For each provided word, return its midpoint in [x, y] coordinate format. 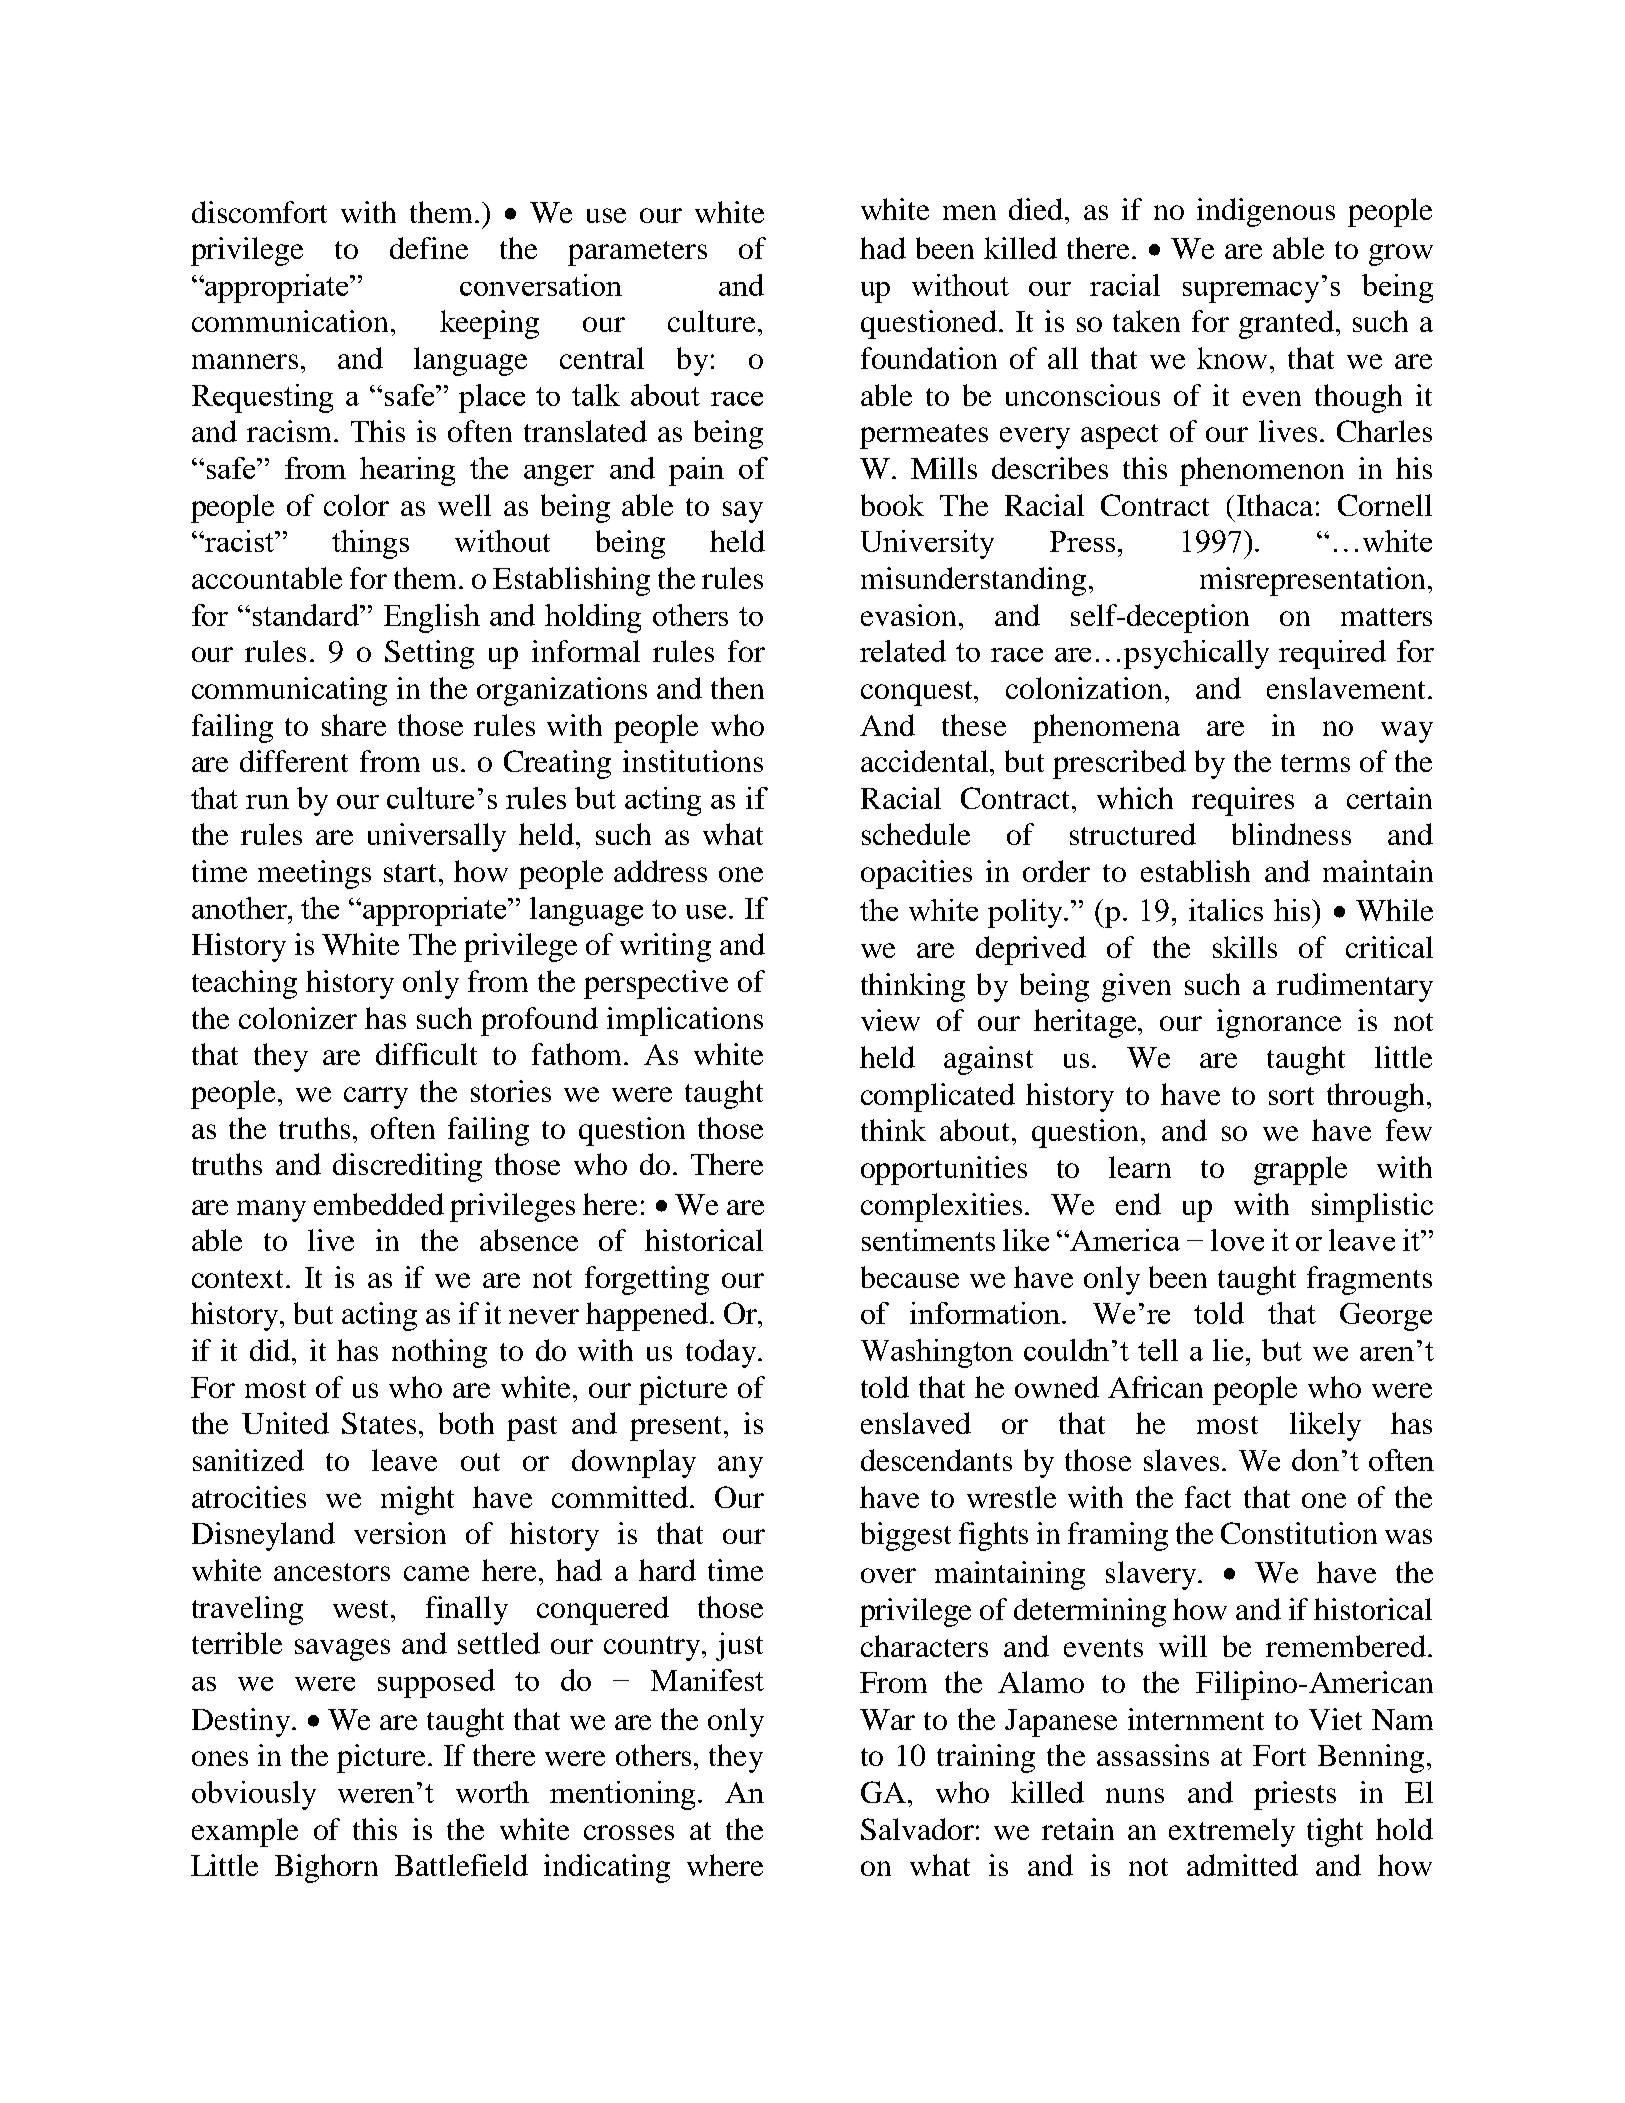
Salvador [917, 1829]
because [910, 1277]
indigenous [1266, 212]
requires [1243, 801]
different [294, 761]
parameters [637, 253]
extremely [1232, 1832]
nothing [439, 1353]
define [429, 248]
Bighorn [326, 1868]
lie [1230, 1350]
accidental [926, 761]
